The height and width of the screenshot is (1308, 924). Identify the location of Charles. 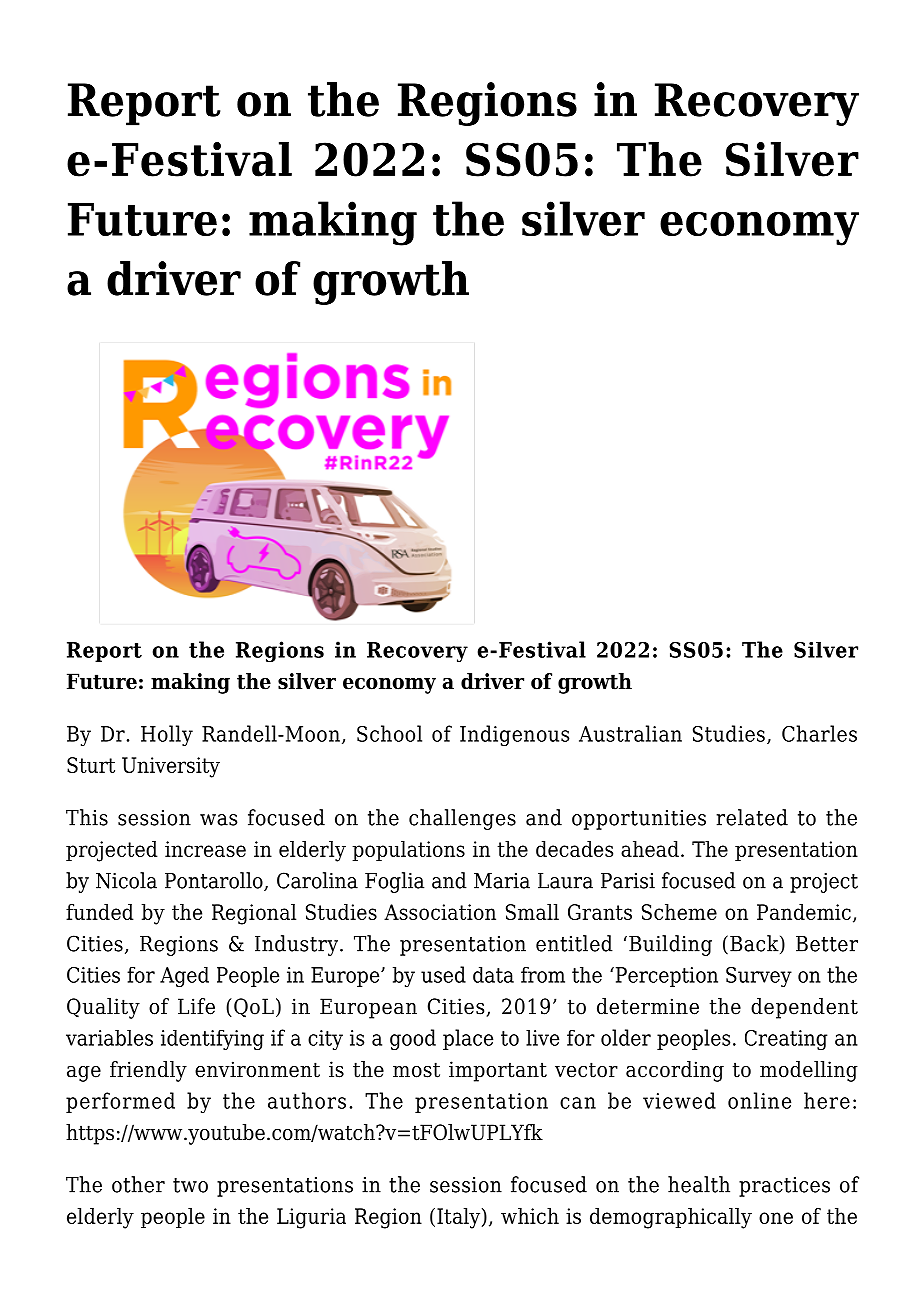
(819, 733).
